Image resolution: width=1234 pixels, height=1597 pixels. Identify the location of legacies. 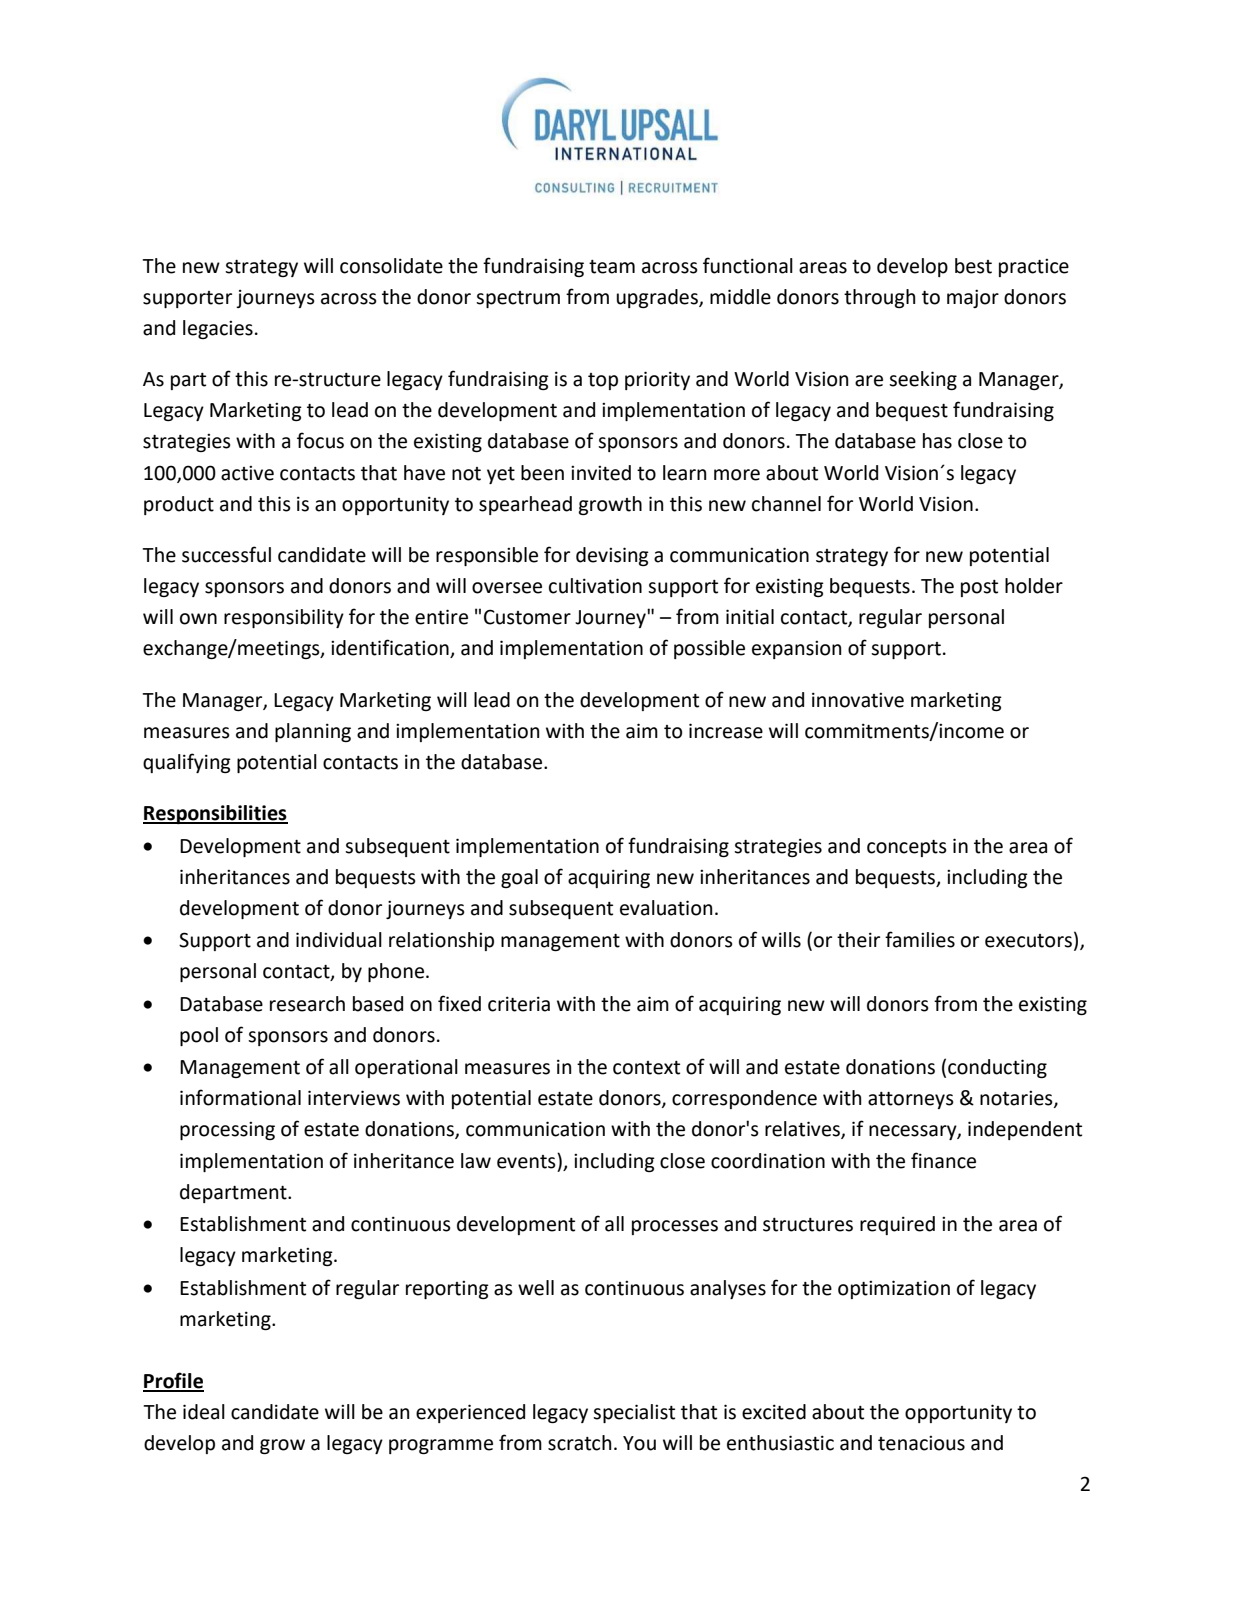
(218, 329).
